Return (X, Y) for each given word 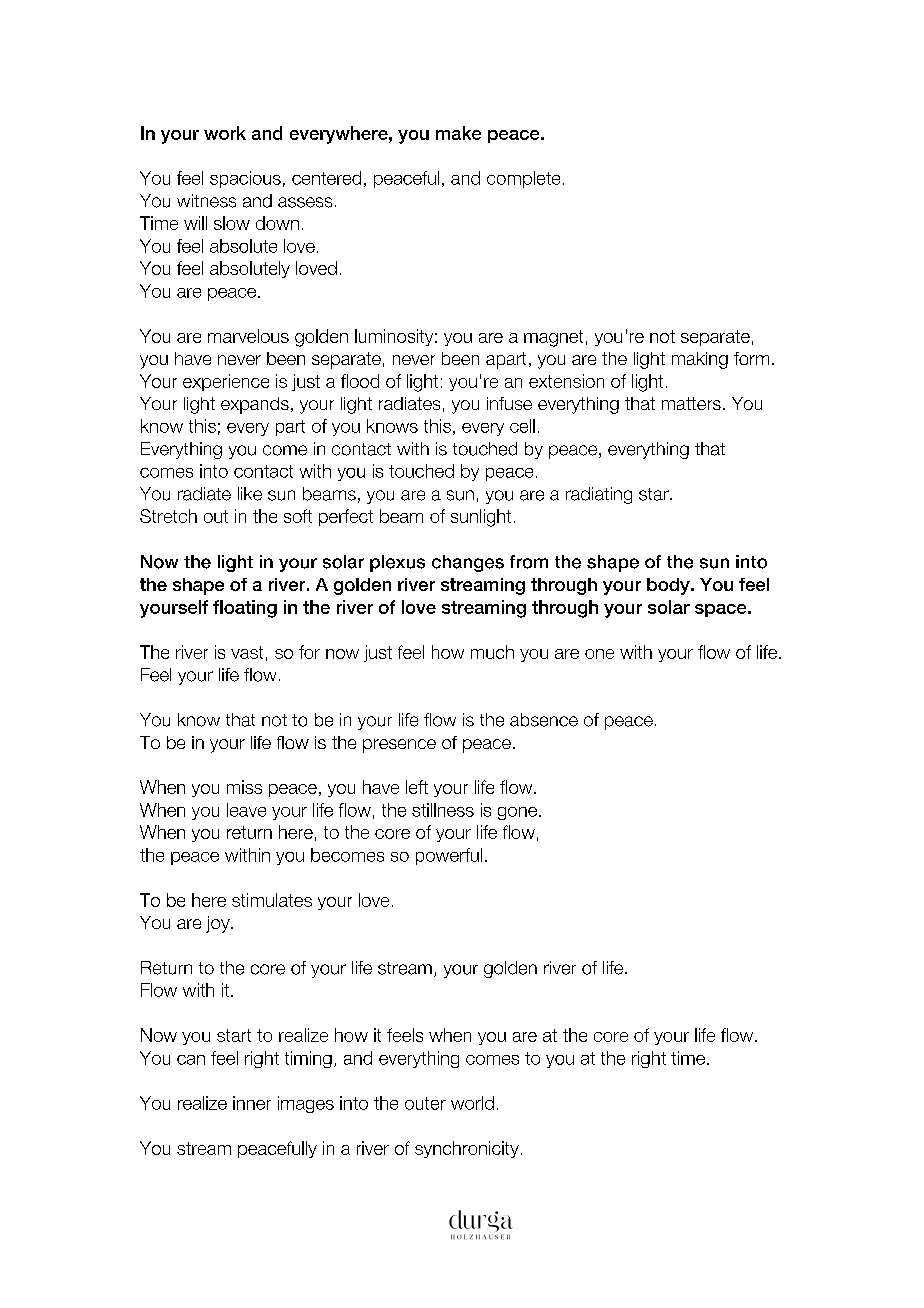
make (458, 133)
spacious (245, 179)
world (472, 1103)
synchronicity (467, 1149)
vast (247, 652)
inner (252, 1103)
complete (523, 179)
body (669, 586)
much (492, 652)
